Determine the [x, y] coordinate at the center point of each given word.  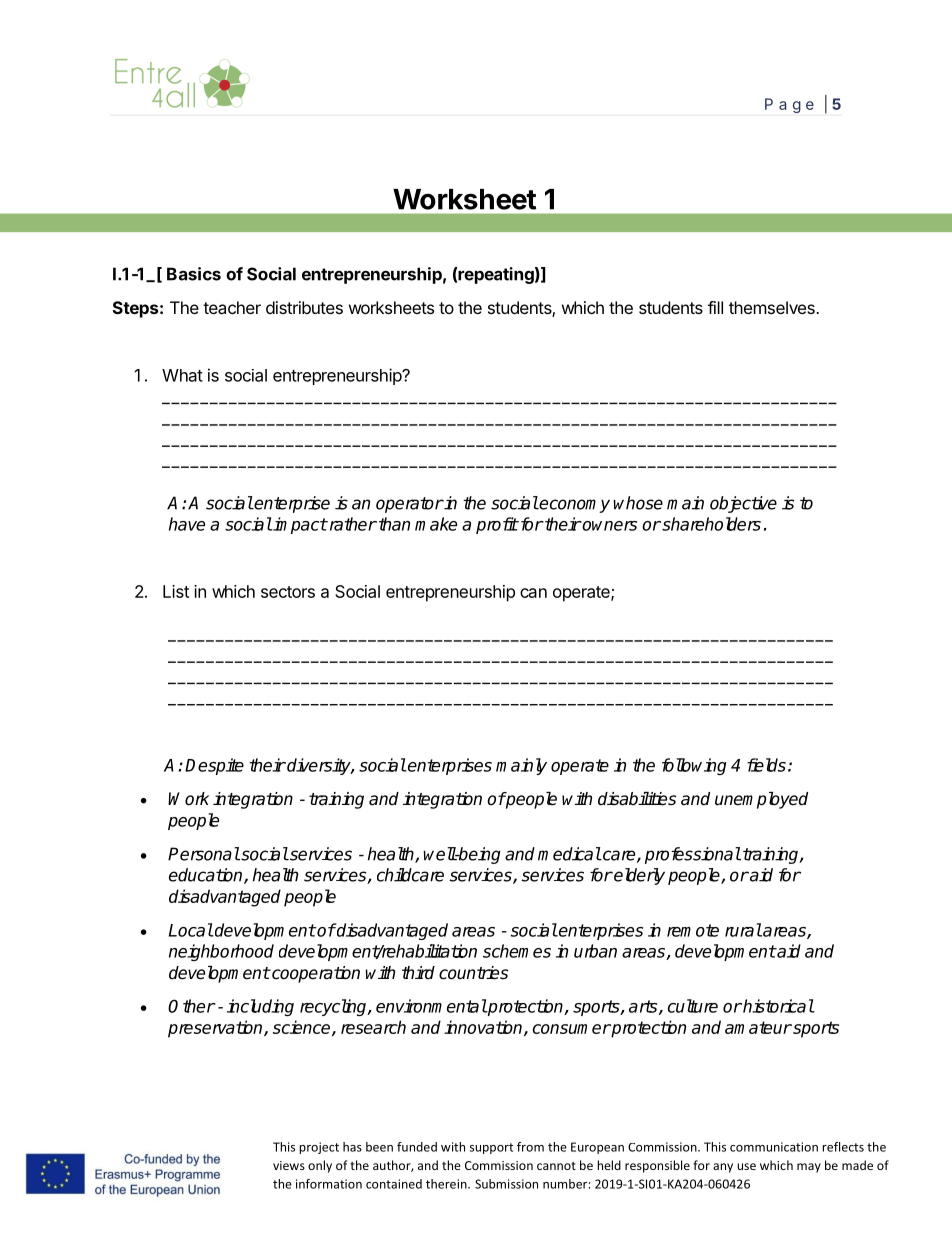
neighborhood [221, 952]
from [530, 1147]
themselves [773, 307]
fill [715, 307]
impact [299, 525]
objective [743, 504]
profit [497, 525]
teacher [232, 307]
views [289, 1165]
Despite [214, 766]
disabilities [637, 799]
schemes [517, 951]
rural [743, 930]
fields [766, 765]
